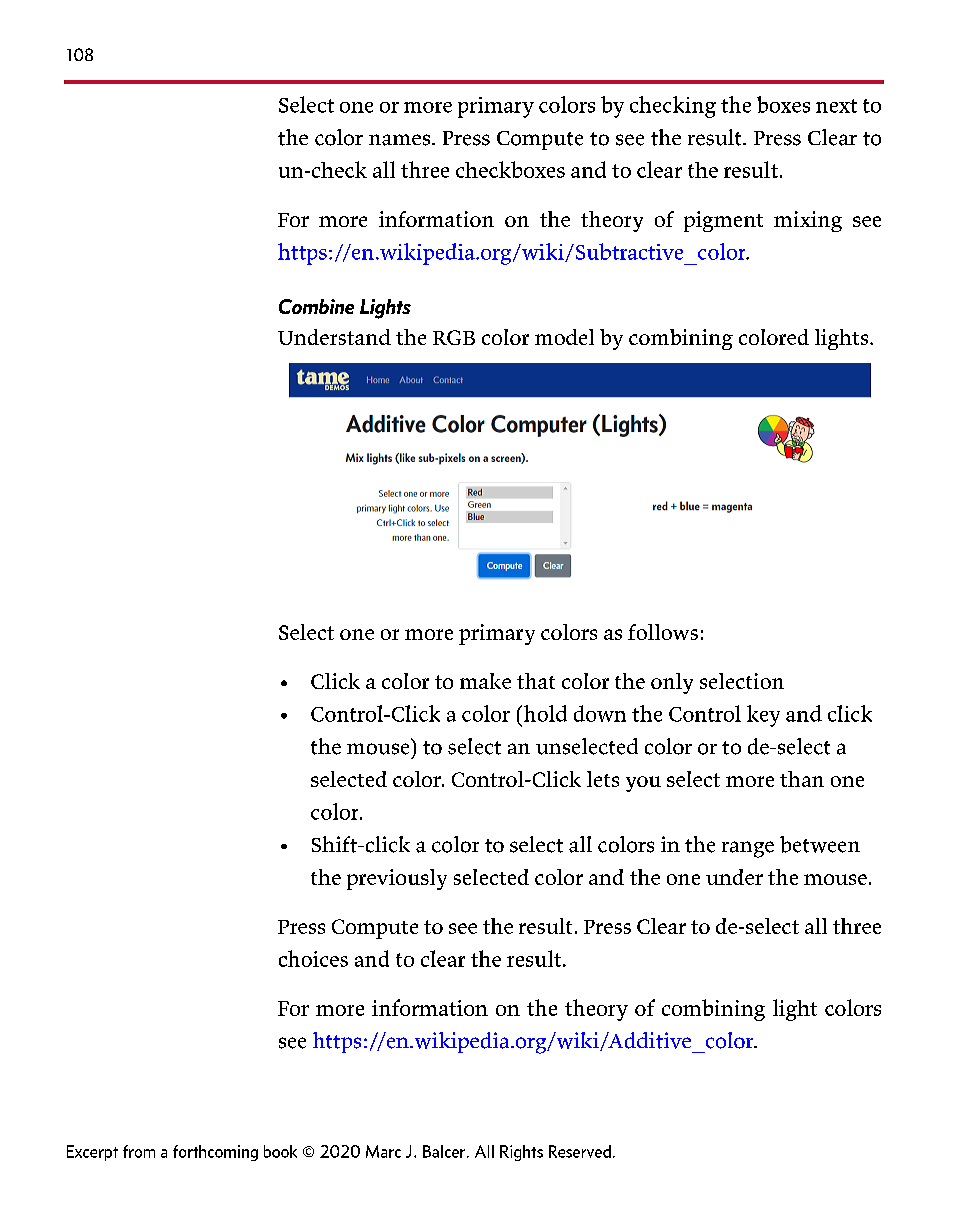 The width and height of the screenshot is (980, 1209). What do you see at coordinates (313, 958) in the screenshot?
I see `choices` at bounding box center [313, 958].
